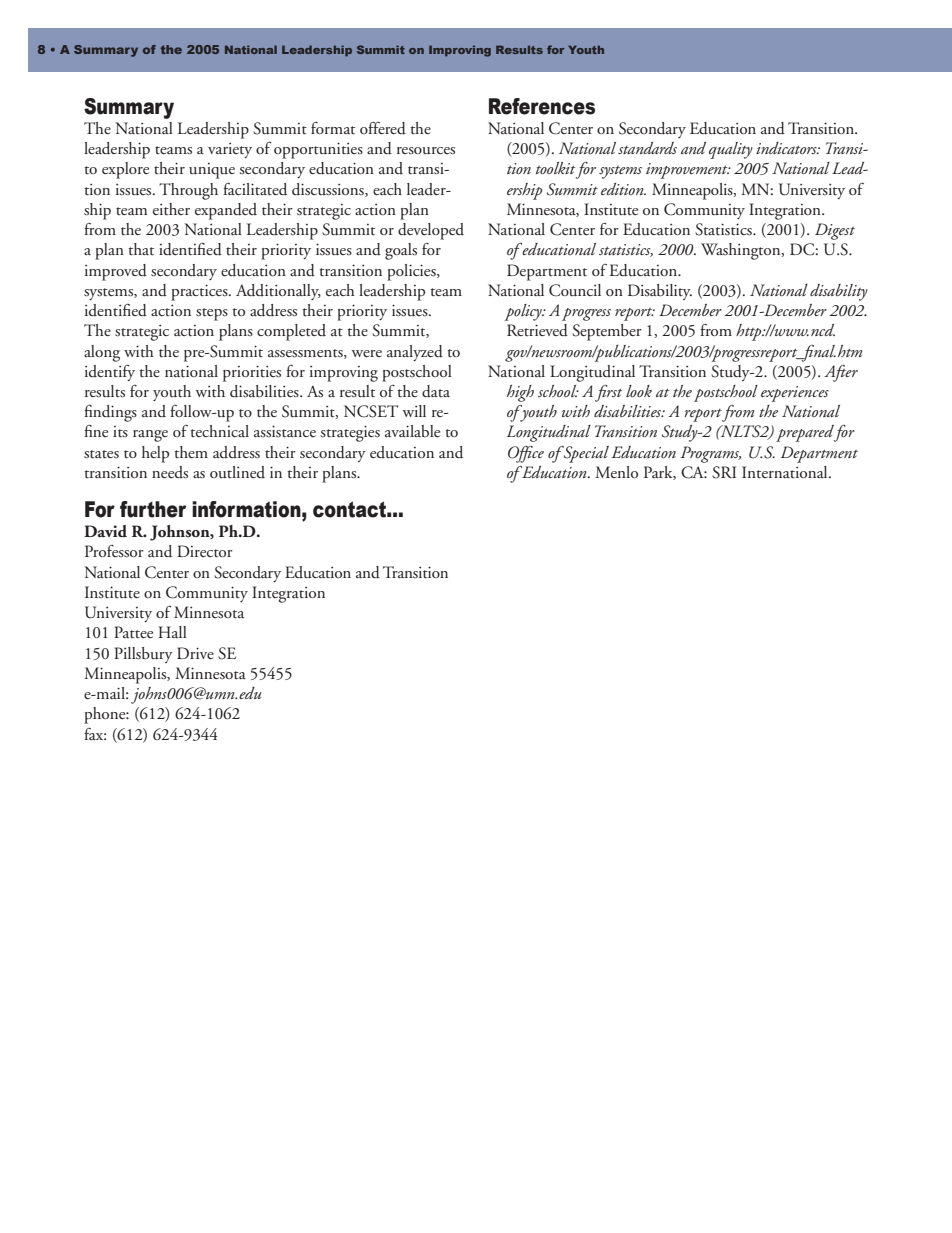 The image size is (952, 1233). Describe the element at coordinates (542, 106) in the image. I see `References` at that location.
